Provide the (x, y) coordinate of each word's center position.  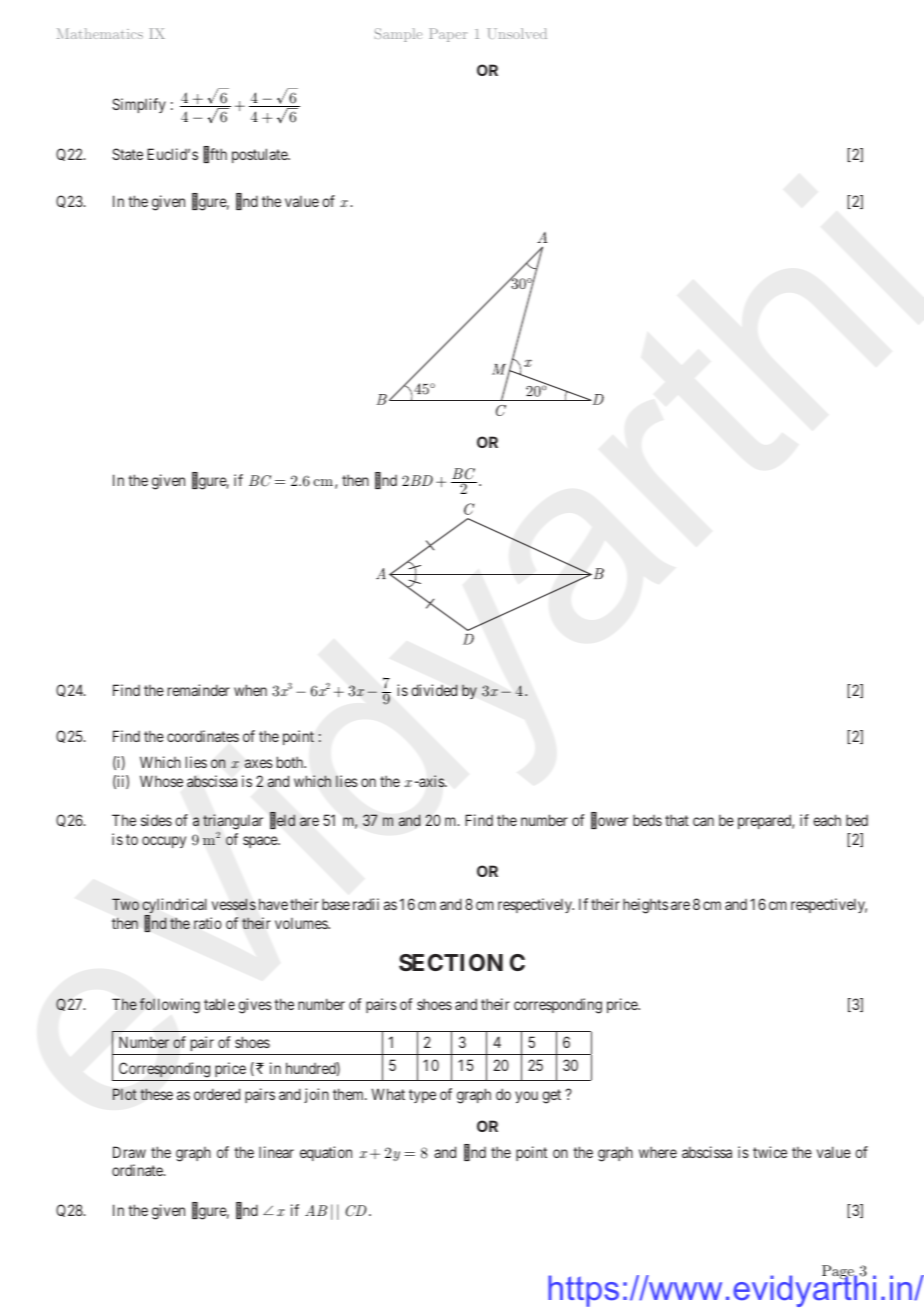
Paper (448, 35)
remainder (199, 690)
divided (434, 690)
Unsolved (517, 33)
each (827, 820)
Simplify (139, 105)
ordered (217, 1094)
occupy (164, 842)
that (677, 820)
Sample (398, 35)
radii (366, 904)
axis (431, 781)
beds (647, 820)
